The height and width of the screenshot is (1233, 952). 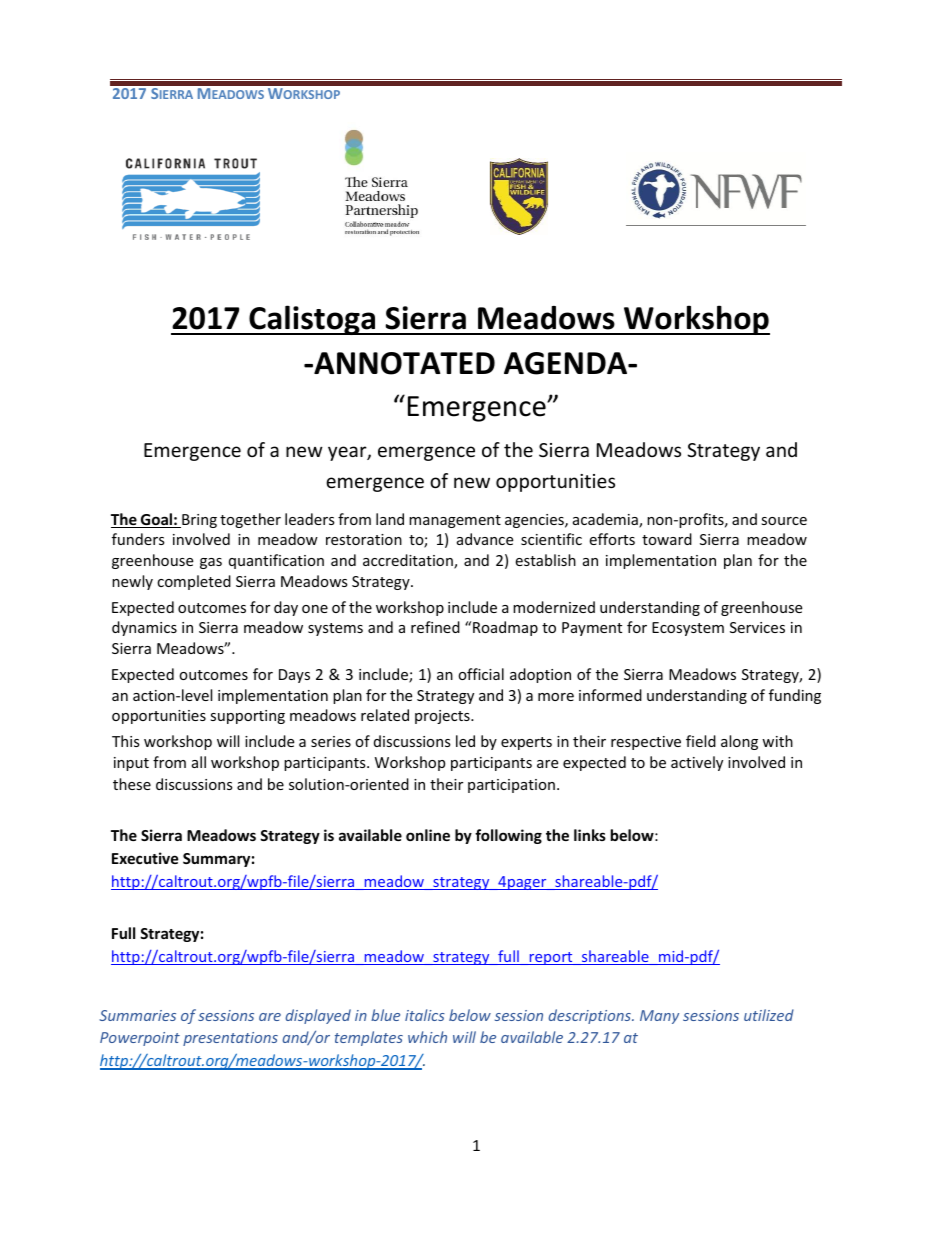 I want to click on gas, so click(x=211, y=563).
